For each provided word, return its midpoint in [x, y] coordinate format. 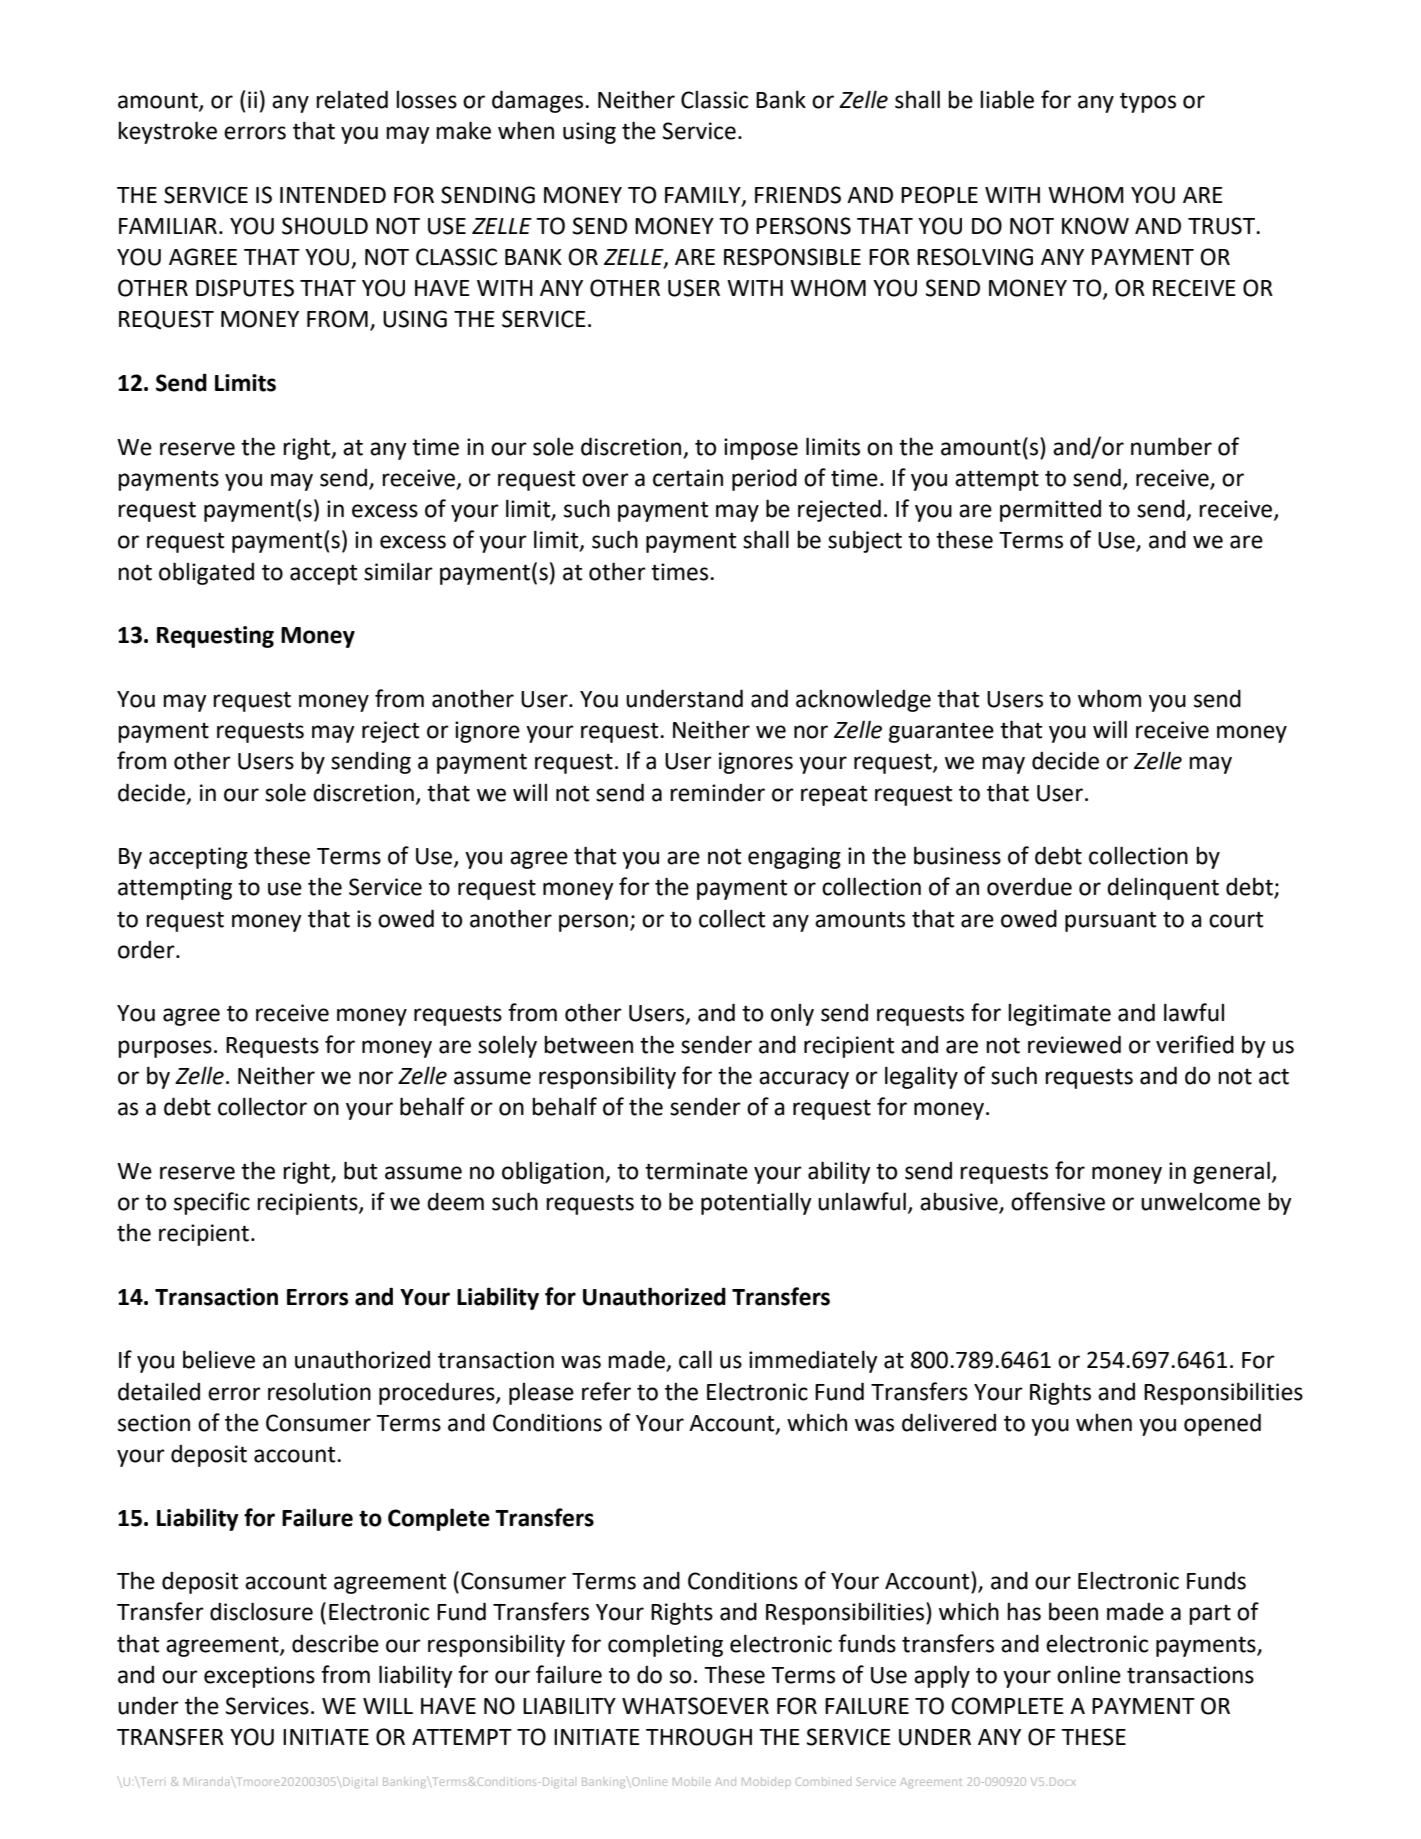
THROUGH [699, 1737]
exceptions [259, 1677]
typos [1148, 103]
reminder [717, 792]
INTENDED [333, 195]
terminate [696, 1171]
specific [212, 1203]
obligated [206, 573]
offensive [1058, 1201]
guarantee [941, 732]
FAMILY [704, 196]
